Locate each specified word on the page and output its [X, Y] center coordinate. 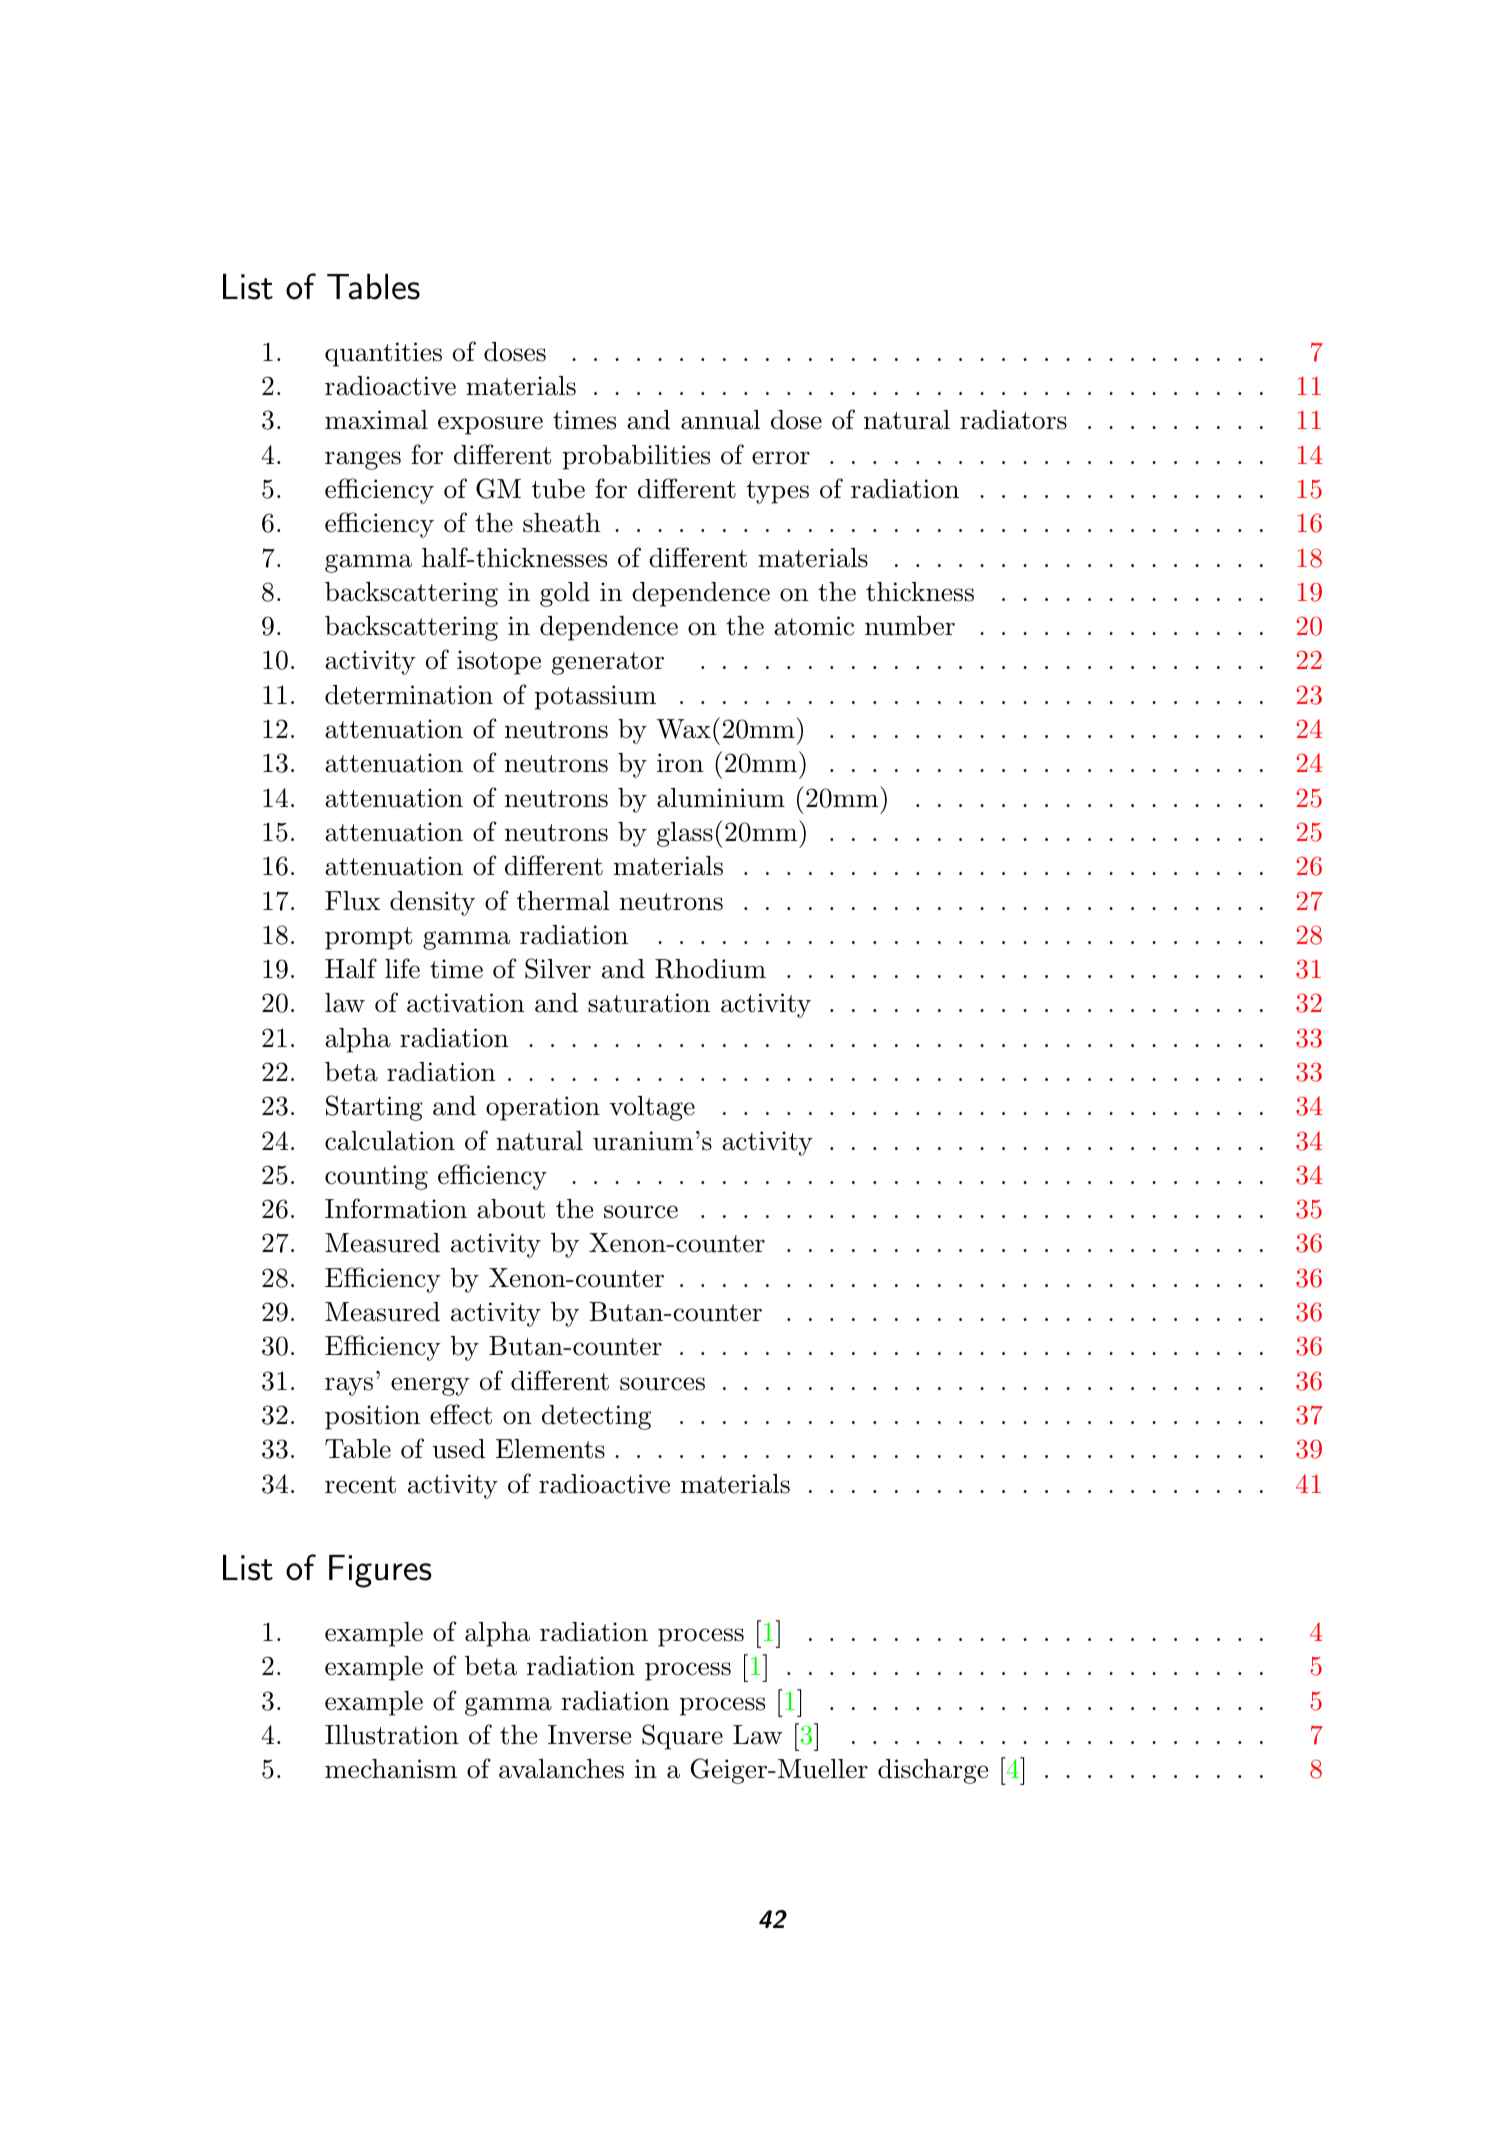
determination [409, 695]
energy [430, 1386]
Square [682, 1737]
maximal [376, 420]
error [781, 458]
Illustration [392, 1735]
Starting [374, 1108]
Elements [550, 1449]
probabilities [636, 457]
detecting [596, 1417]
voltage [652, 1108]
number [910, 626]
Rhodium [710, 969]
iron [680, 763]
